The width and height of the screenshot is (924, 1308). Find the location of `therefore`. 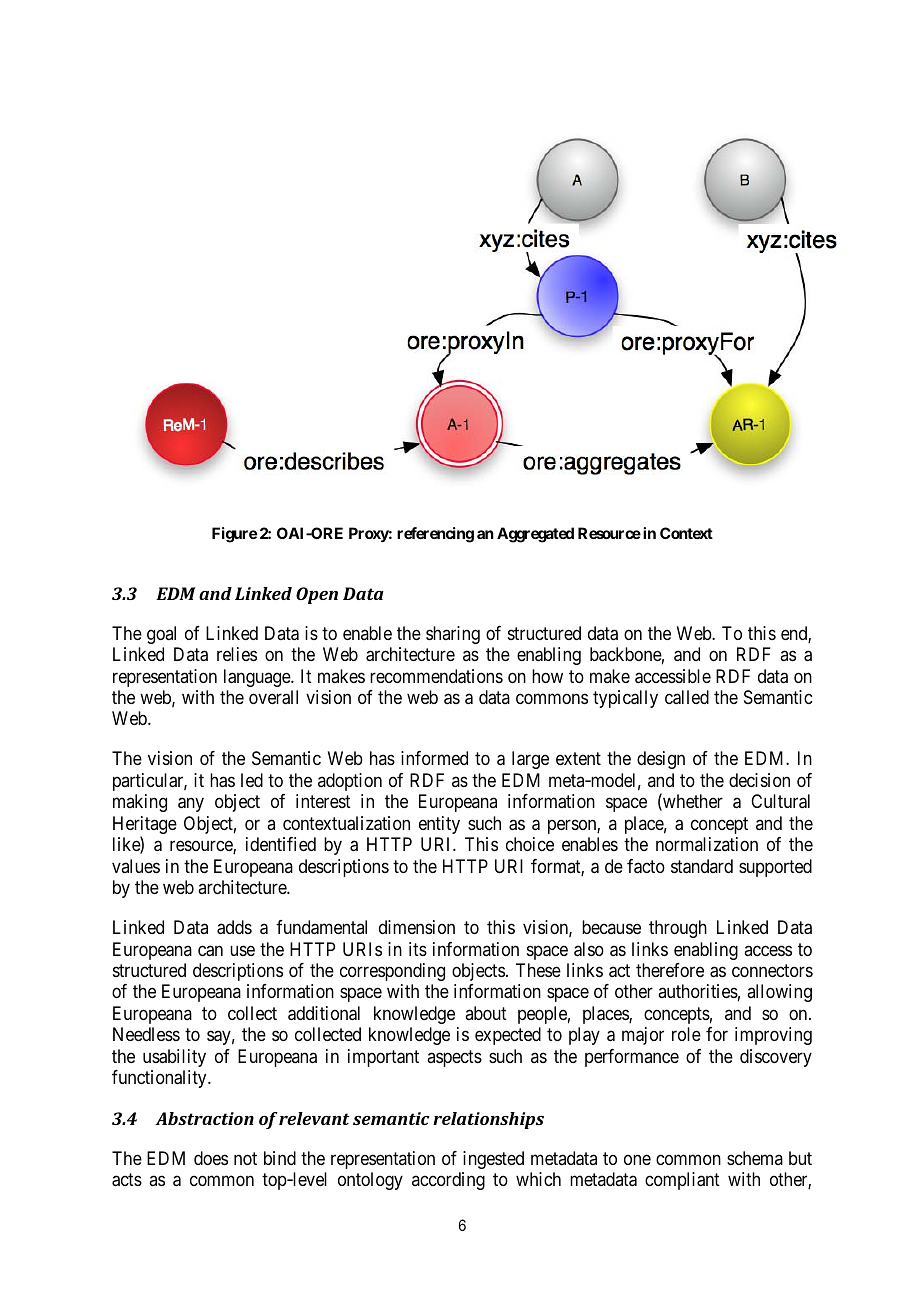

therefore is located at coordinates (670, 970).
